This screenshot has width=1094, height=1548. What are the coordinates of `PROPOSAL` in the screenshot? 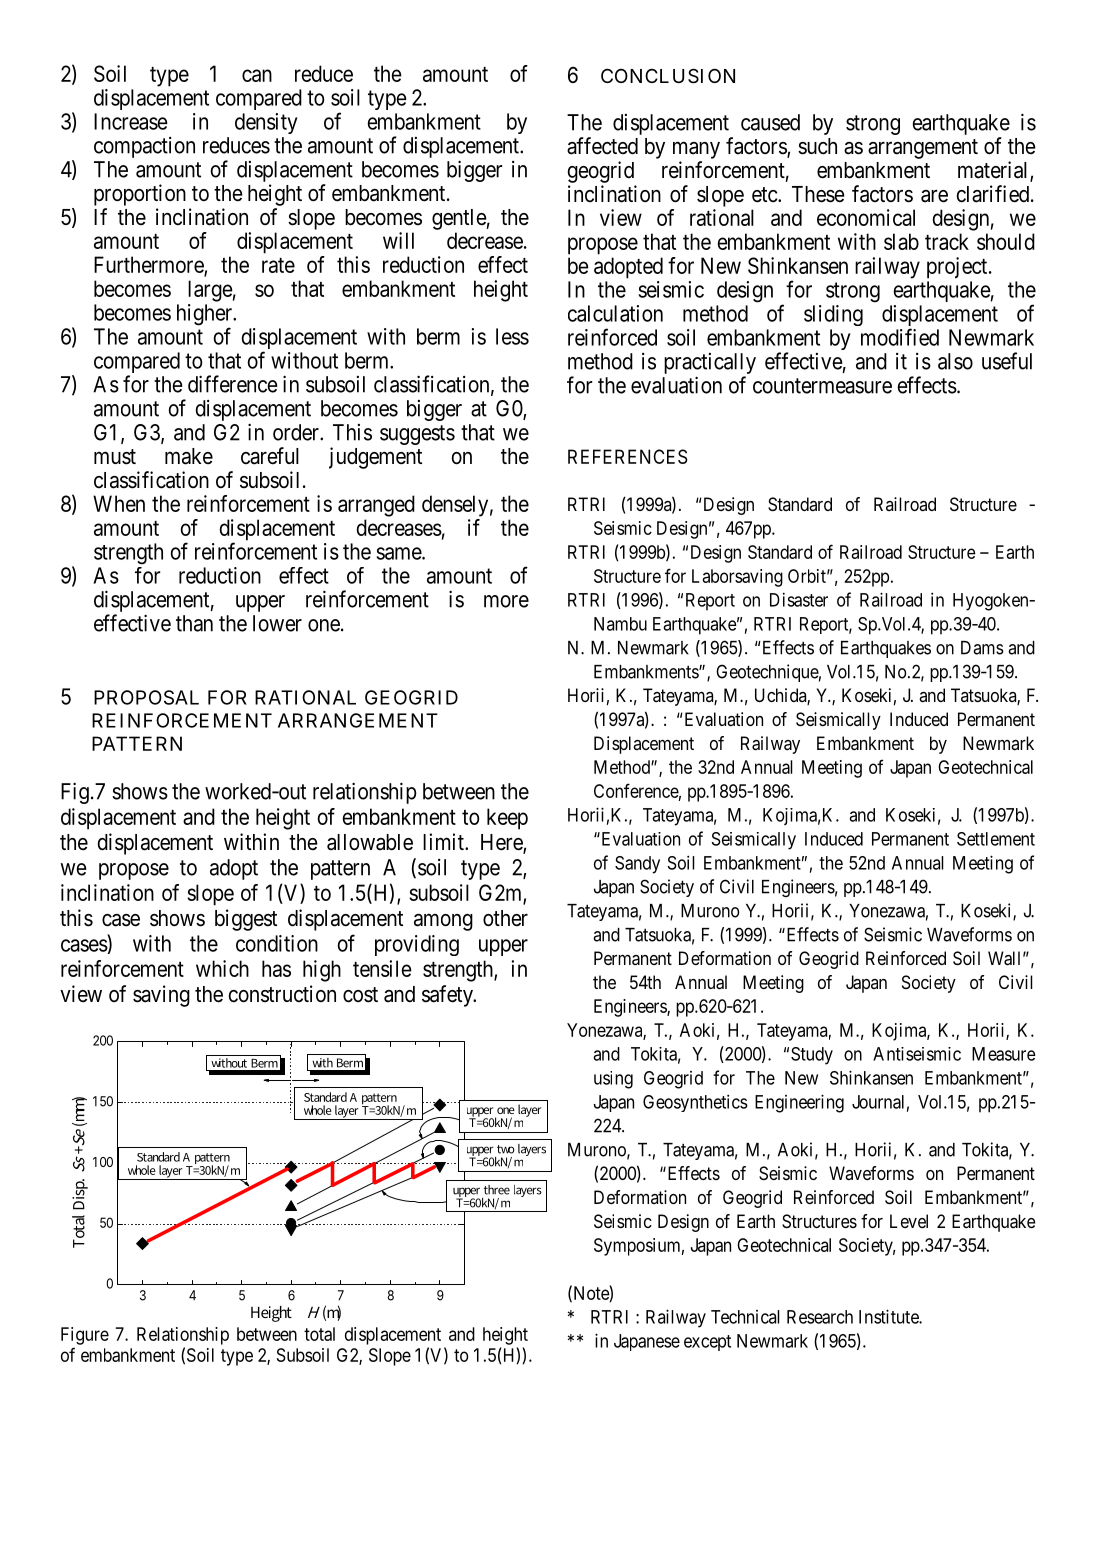 It's located at (146, 697).
